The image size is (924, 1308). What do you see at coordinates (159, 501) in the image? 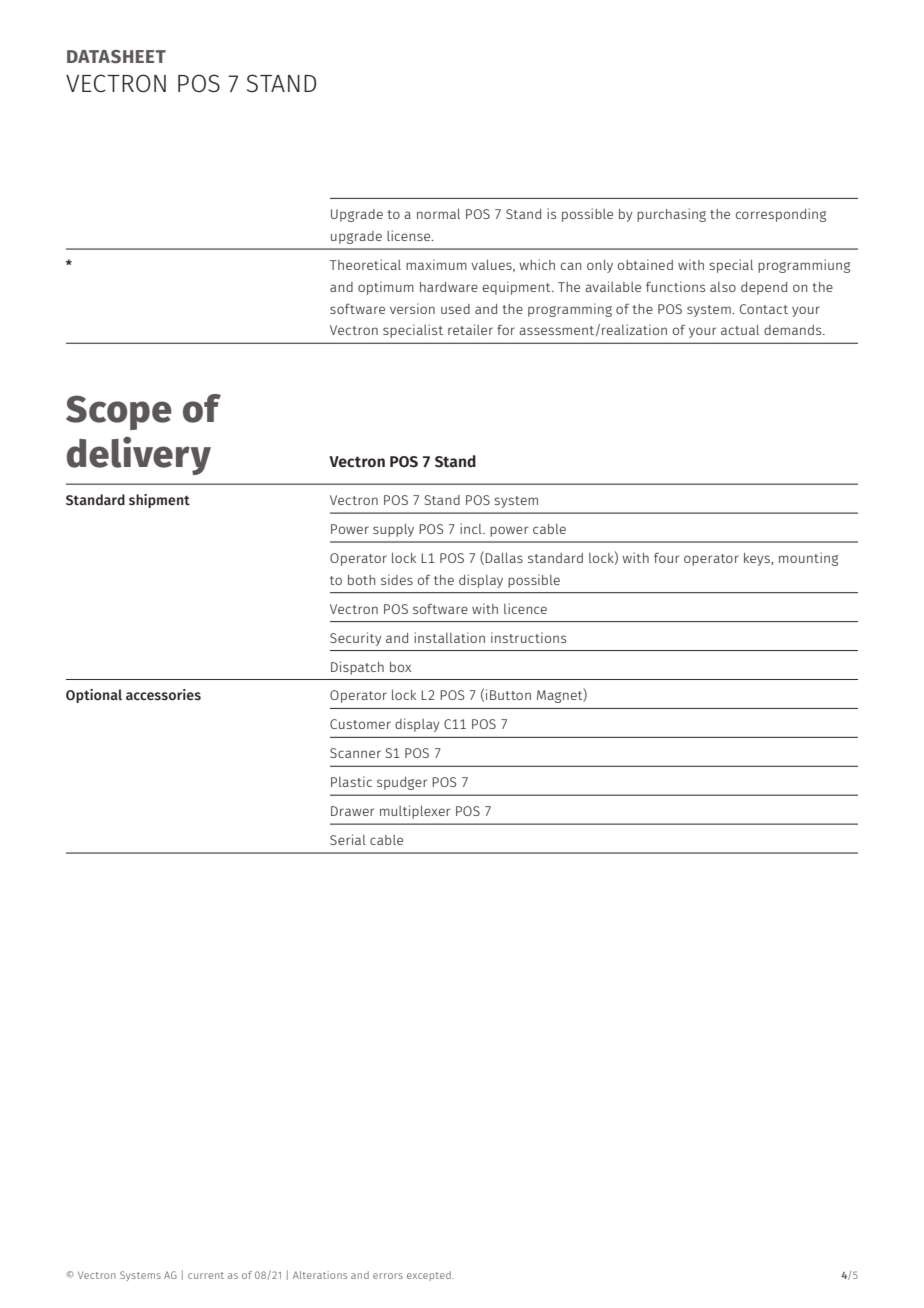
I see `shipment` at bounding box center [159, 501].
